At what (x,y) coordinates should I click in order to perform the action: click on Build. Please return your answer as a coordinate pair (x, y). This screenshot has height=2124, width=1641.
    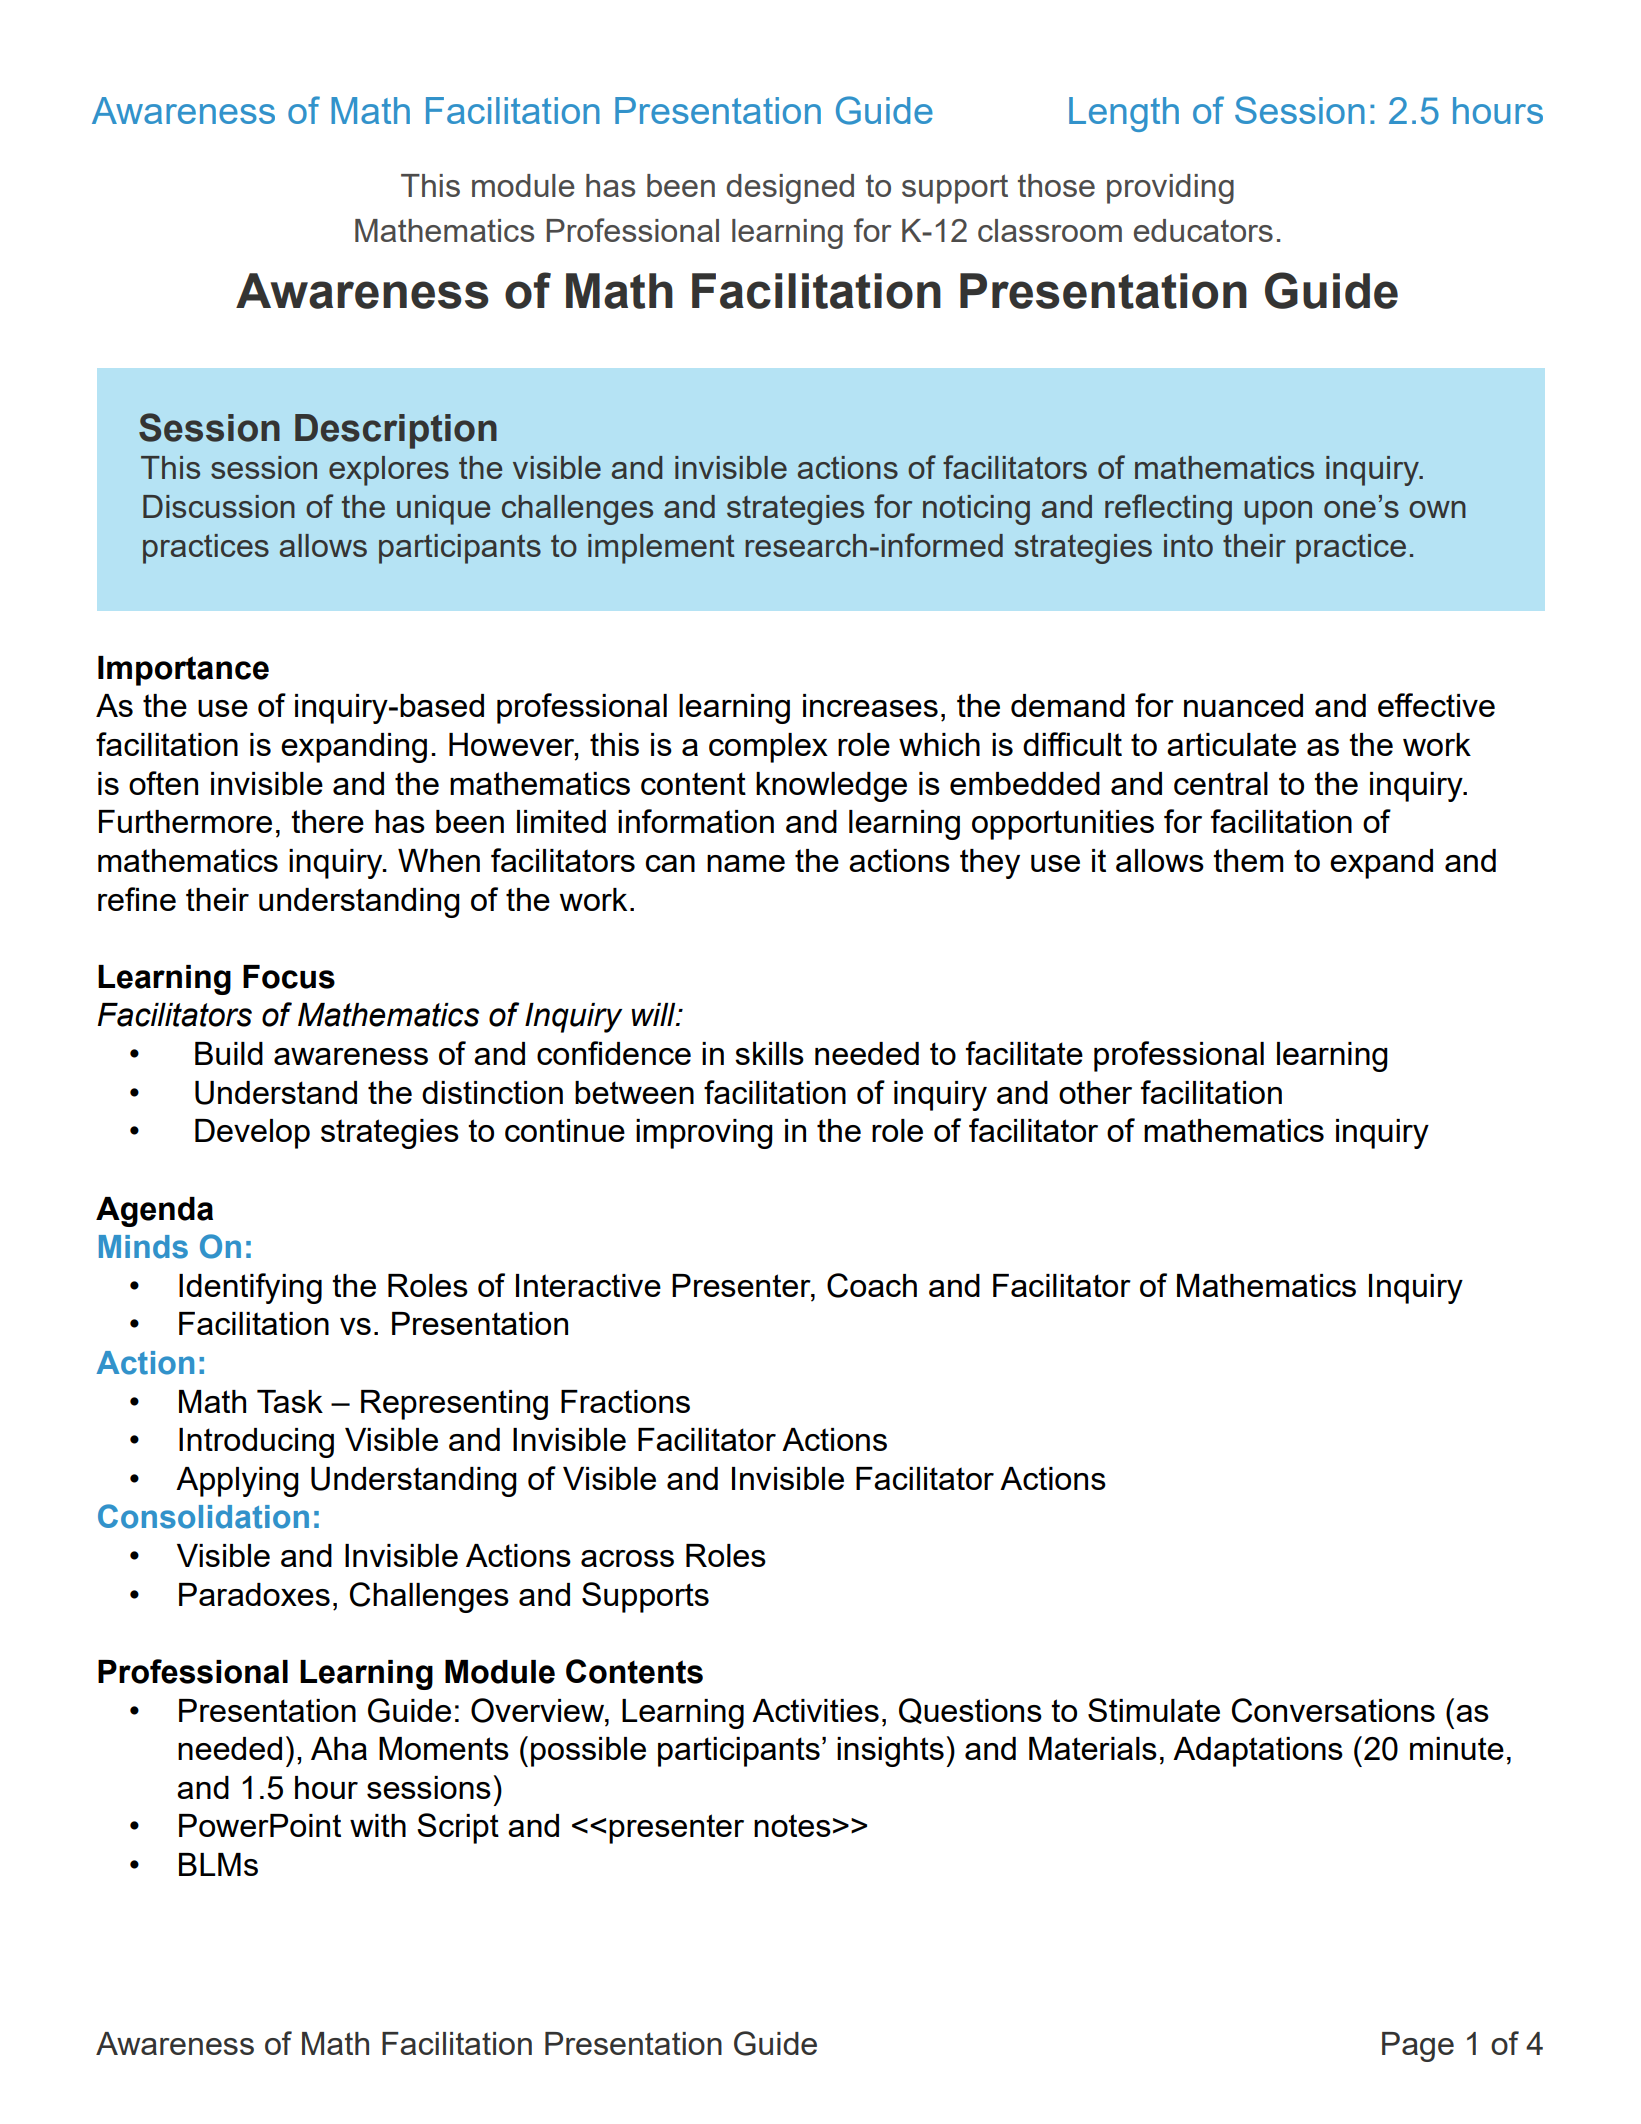
    Looking at the image, I should click on (229, 1053).
